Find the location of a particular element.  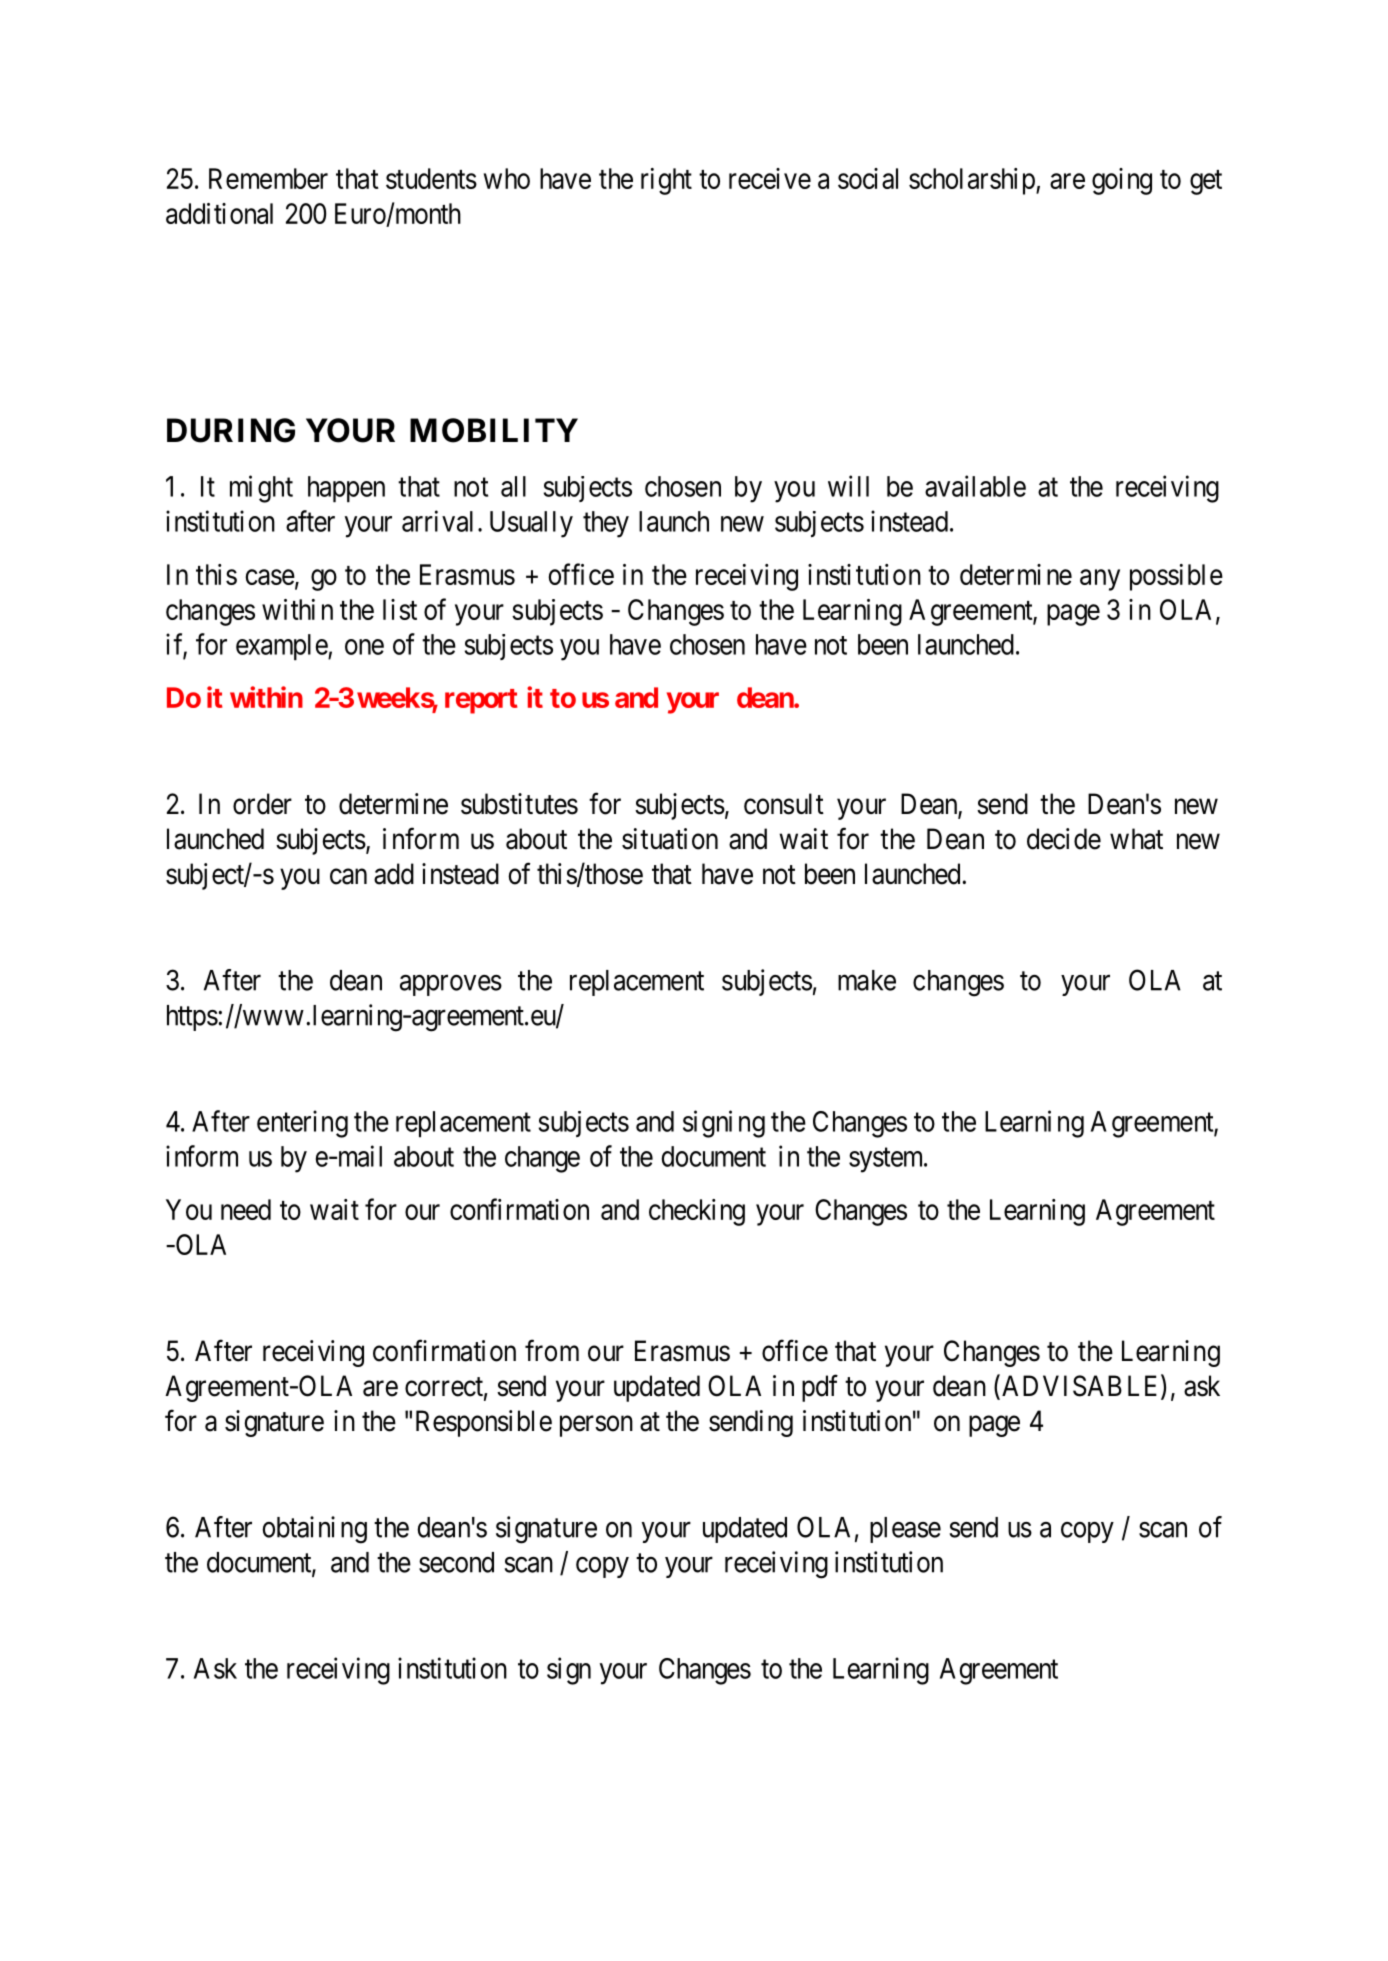

need is located at coordinates (246, 1209).
